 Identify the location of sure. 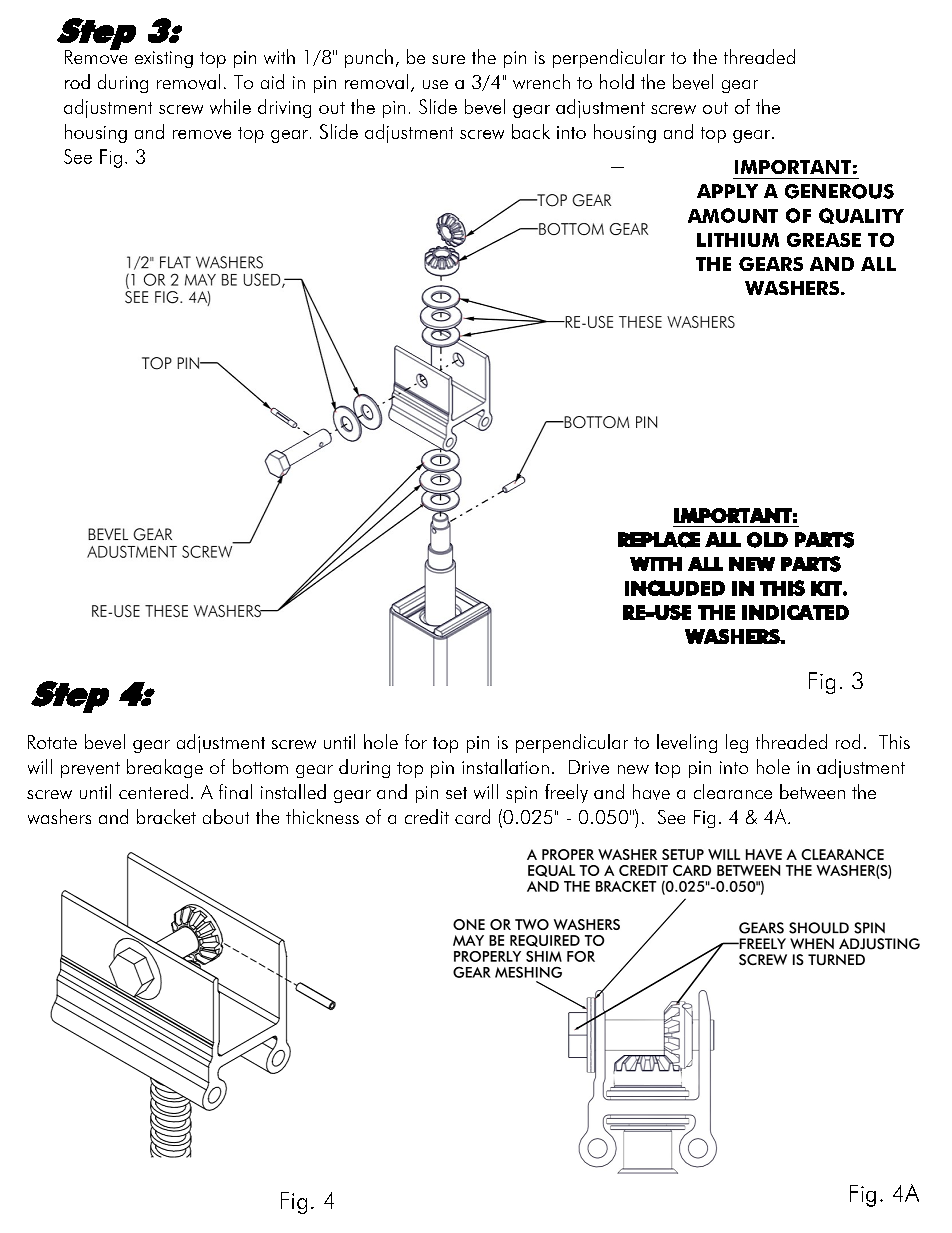
(448, 59).
